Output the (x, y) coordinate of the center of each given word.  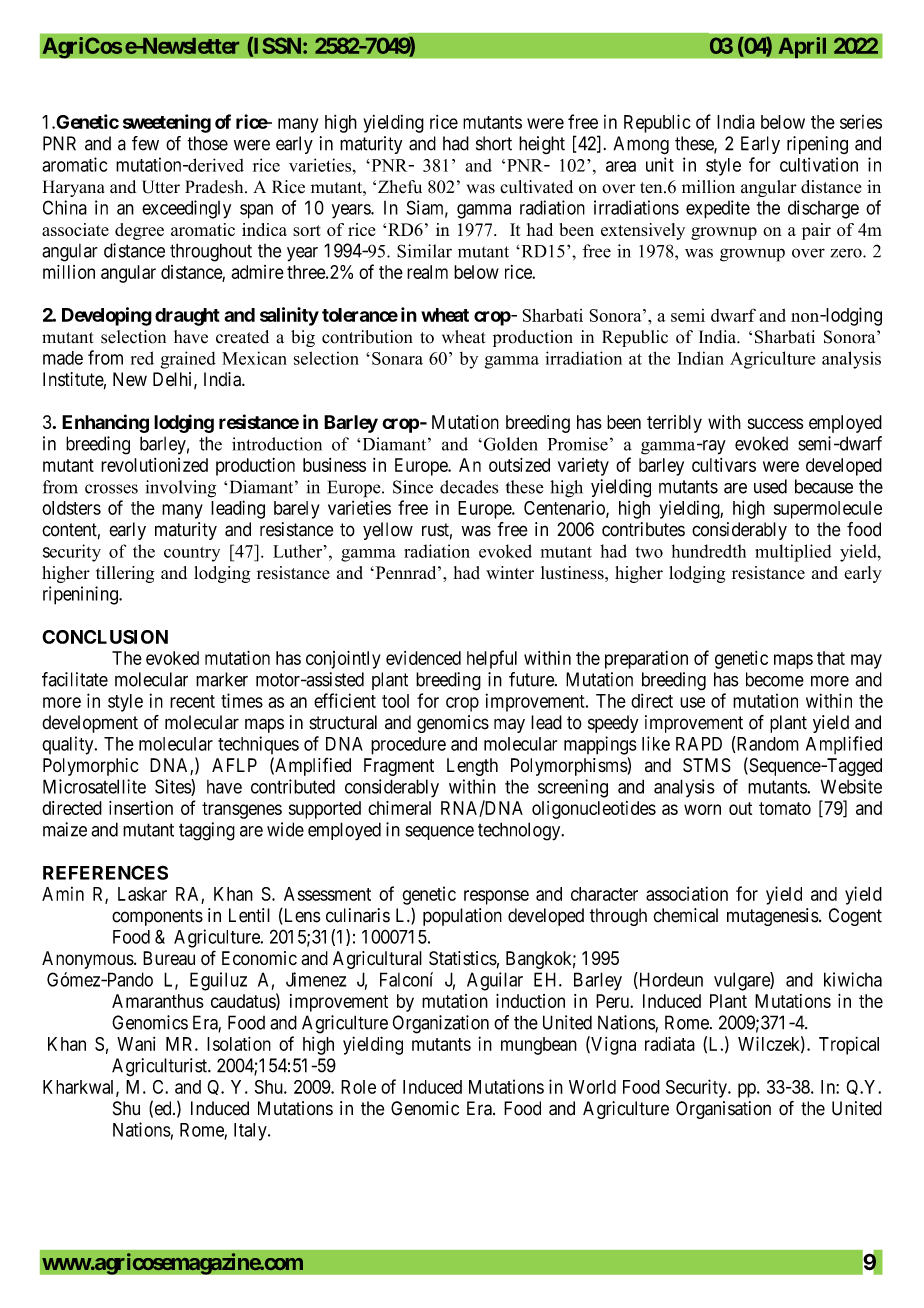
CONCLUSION (105, 637)
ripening (817, 145)
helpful (492, 659)
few (145, 143)
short (494, 143)
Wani (136, 1044)
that (831, 658)
